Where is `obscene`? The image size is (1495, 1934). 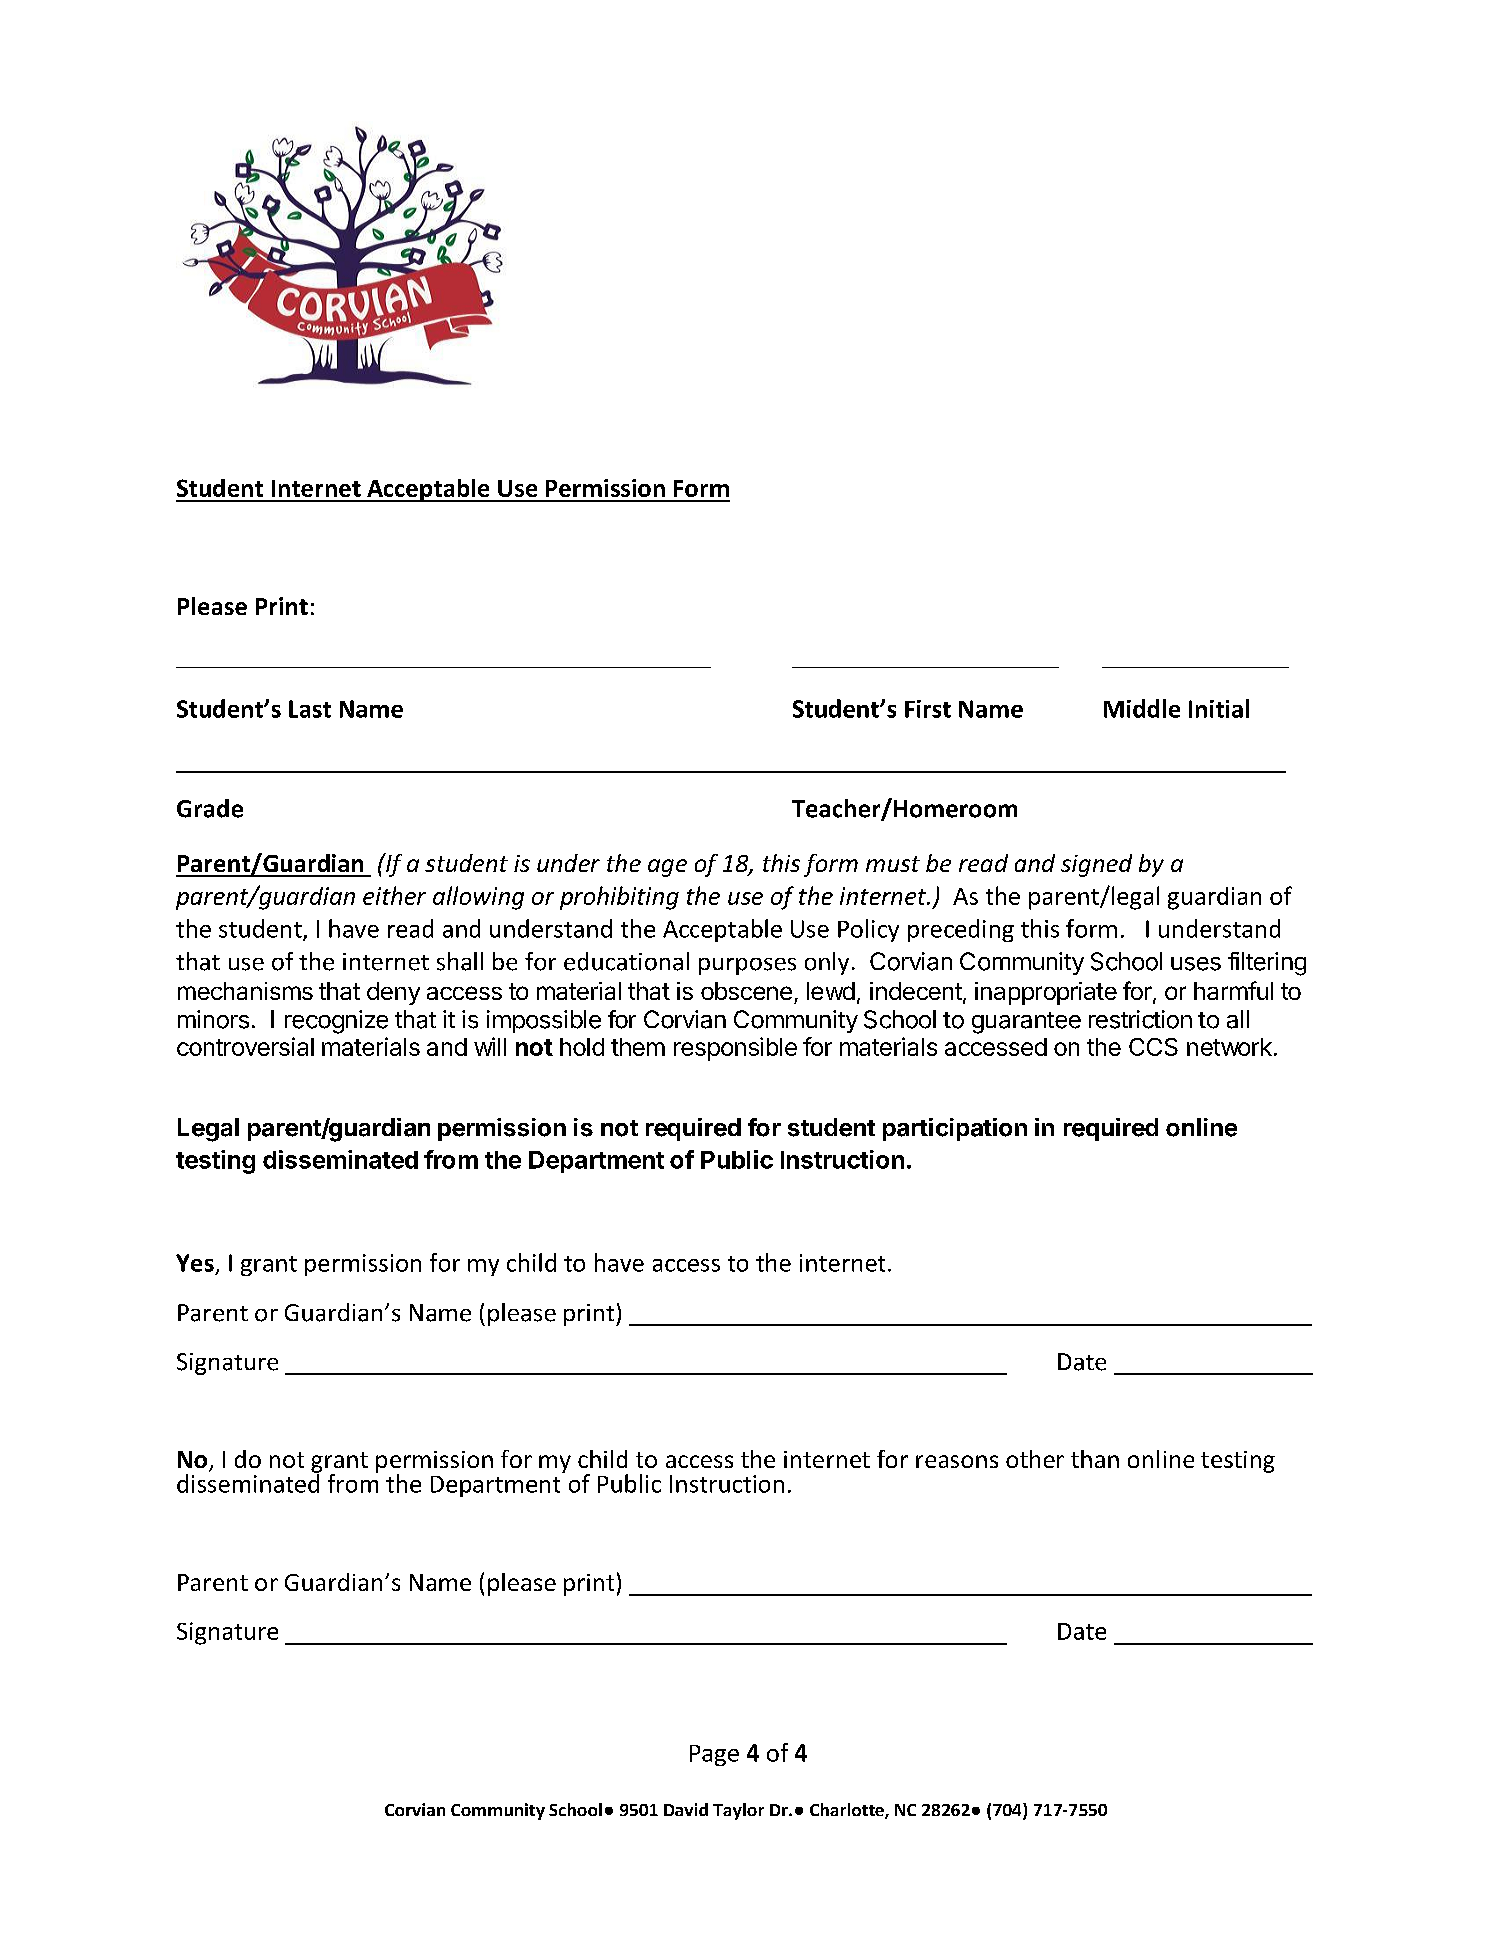 obscene is located at coordinates (746, 991).
